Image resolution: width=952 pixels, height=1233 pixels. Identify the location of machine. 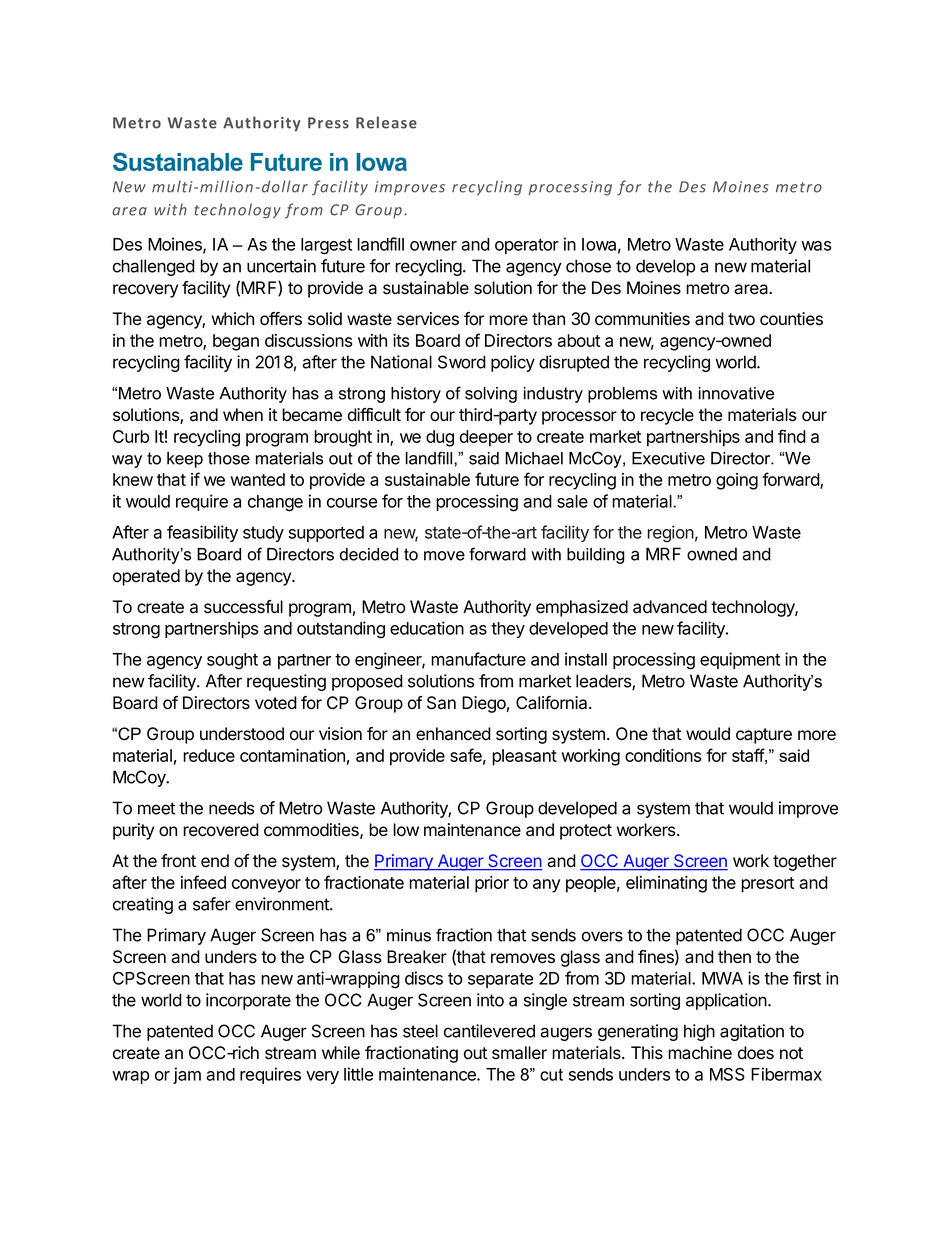
(700, 1053).
